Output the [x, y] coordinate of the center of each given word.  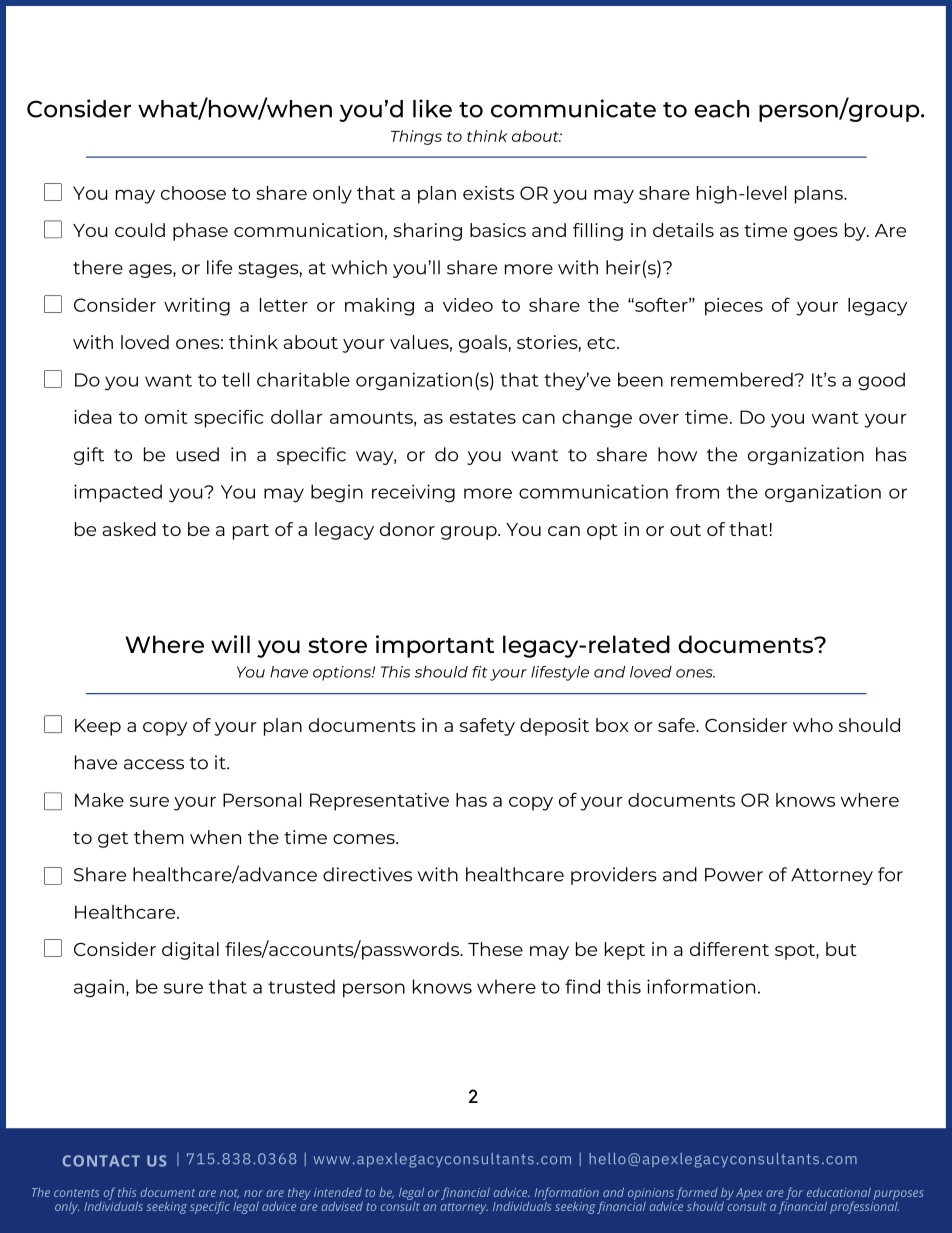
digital [190, 951]
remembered [733, 379]
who [813, 725]
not [229, 1194]
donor [407, 529]
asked [129, 529]
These [495, 949]
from [697, 491]
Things [416, 137]
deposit [554, 727]
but [841, 949]
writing [197, 307]
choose [193, 193]
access [154, 764]
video [468, 305]
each [721, 109]
